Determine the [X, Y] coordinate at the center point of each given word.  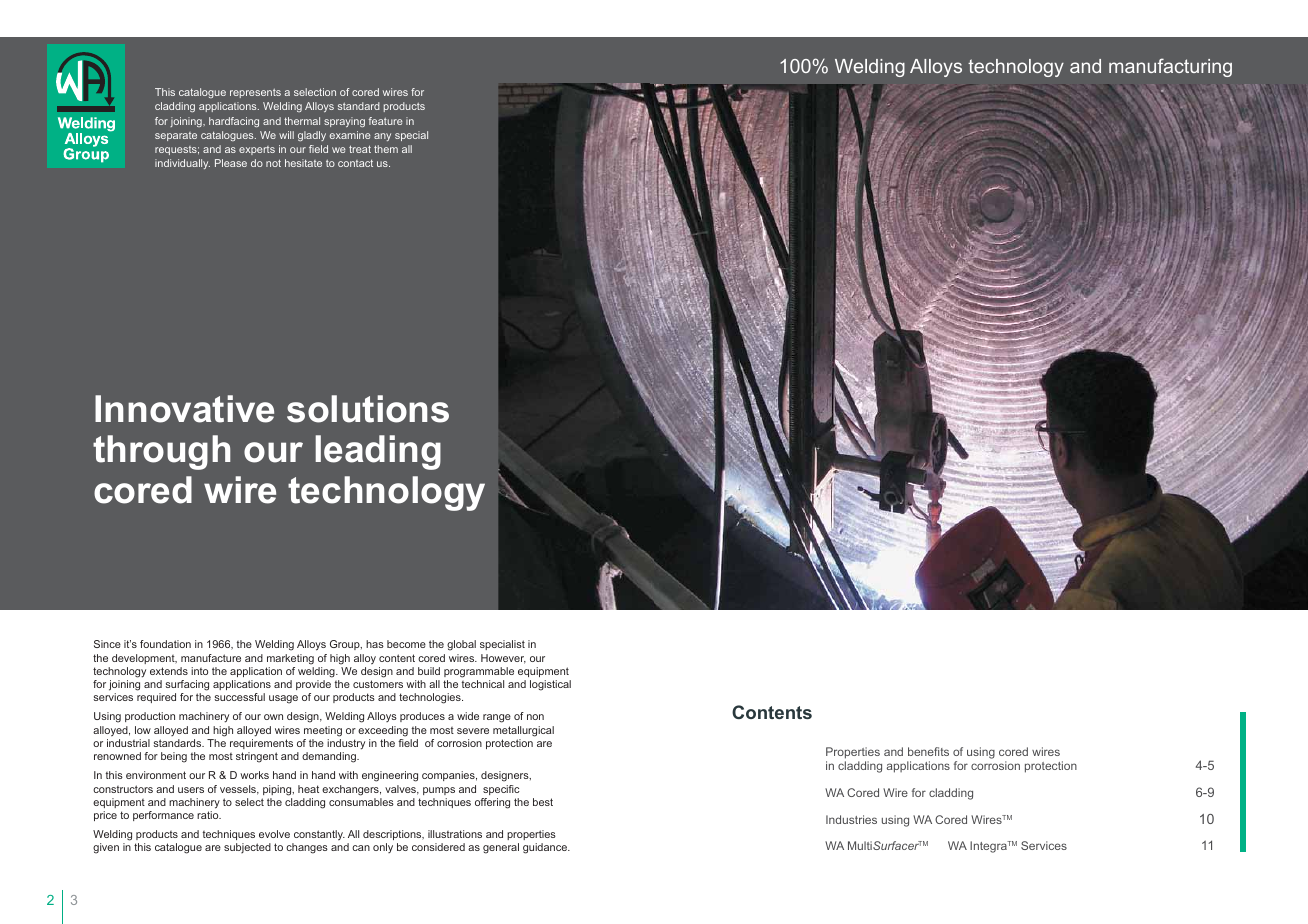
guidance [546, 848]
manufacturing [1170, 67]
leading [378, 452]
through [161, 452]
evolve [274, 834]
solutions [368, 409]
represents [255, 93]
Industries [851, 819]
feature [386, 121]
